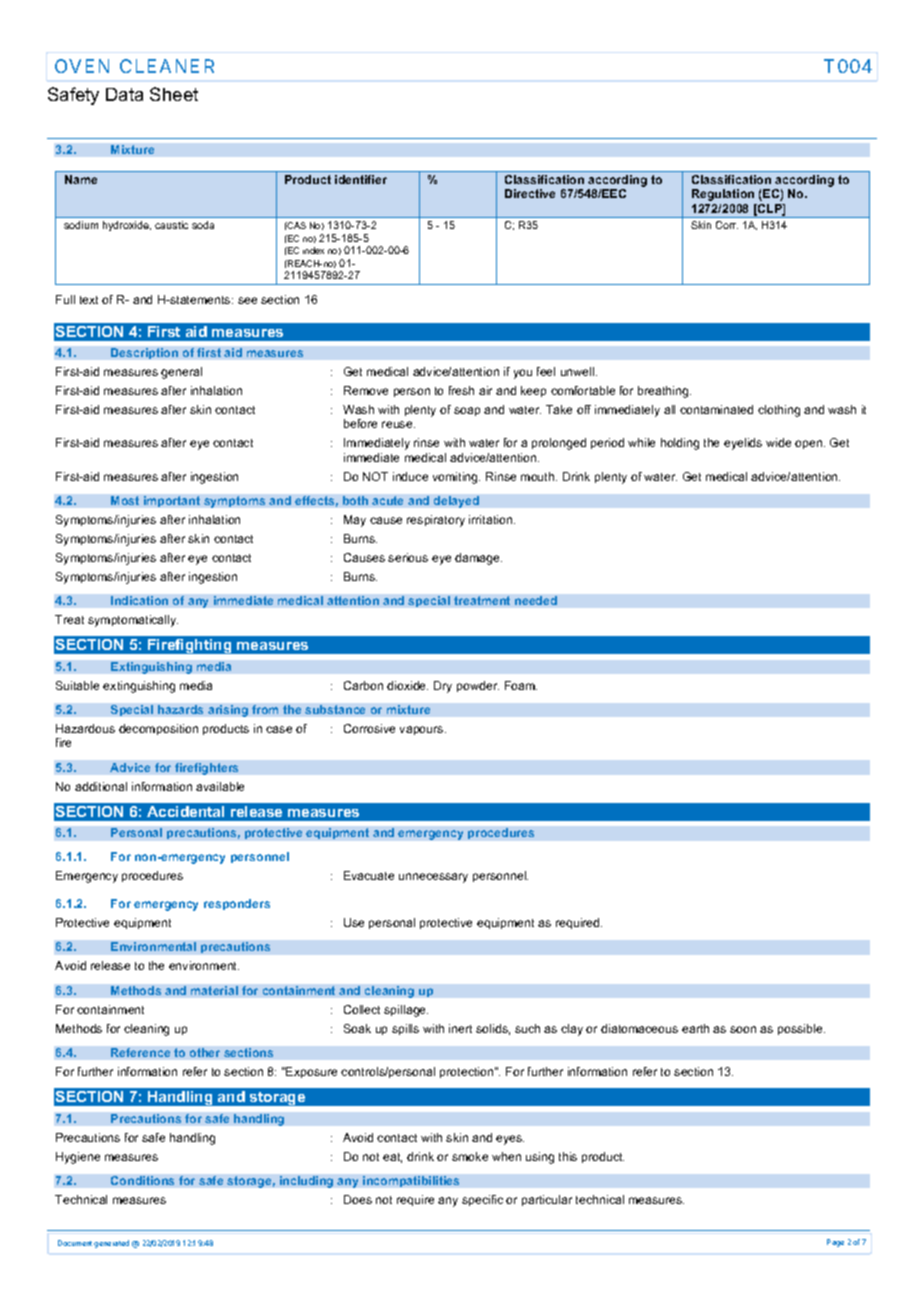 Image resolution: width=924 pixels, height=1308 pixels. Describe the element at coordinates (456, 478) in the image. I see `vomiting` at that location.
